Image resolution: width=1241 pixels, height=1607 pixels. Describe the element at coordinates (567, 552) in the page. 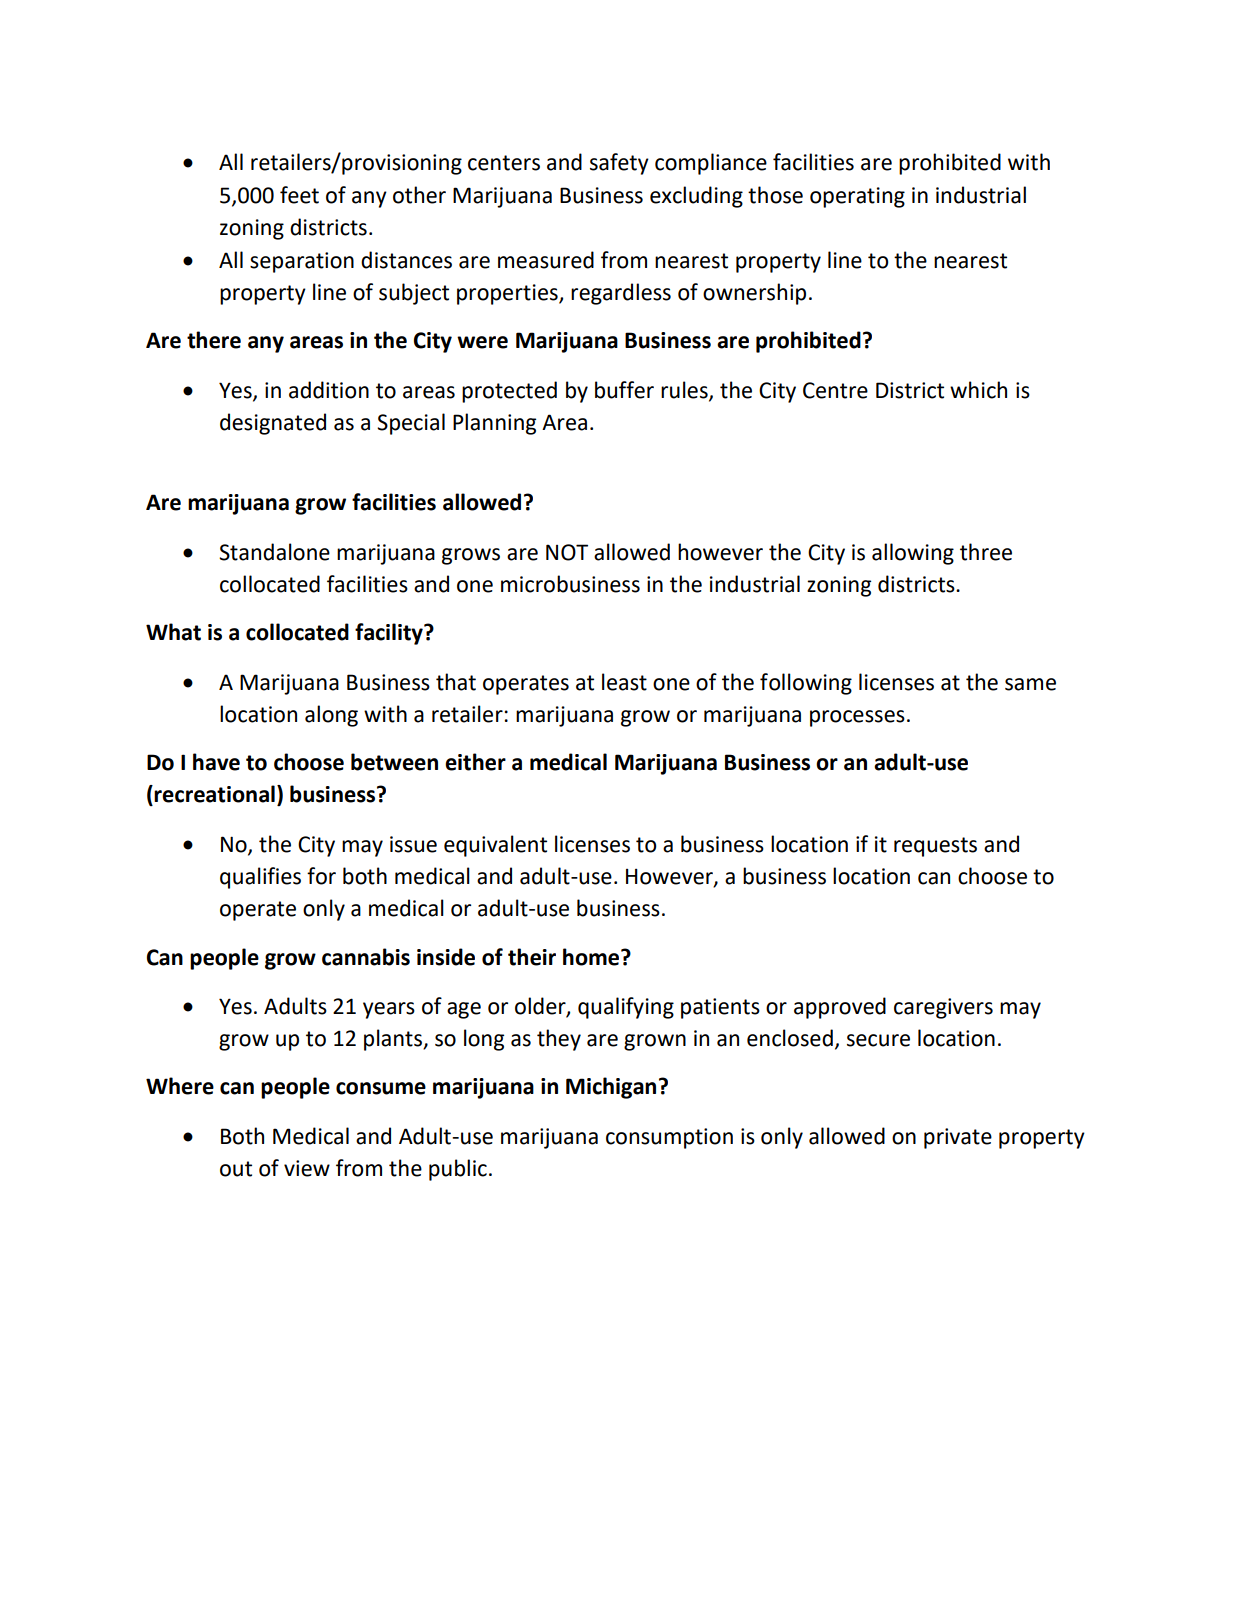

I see `NOT` at that location.
